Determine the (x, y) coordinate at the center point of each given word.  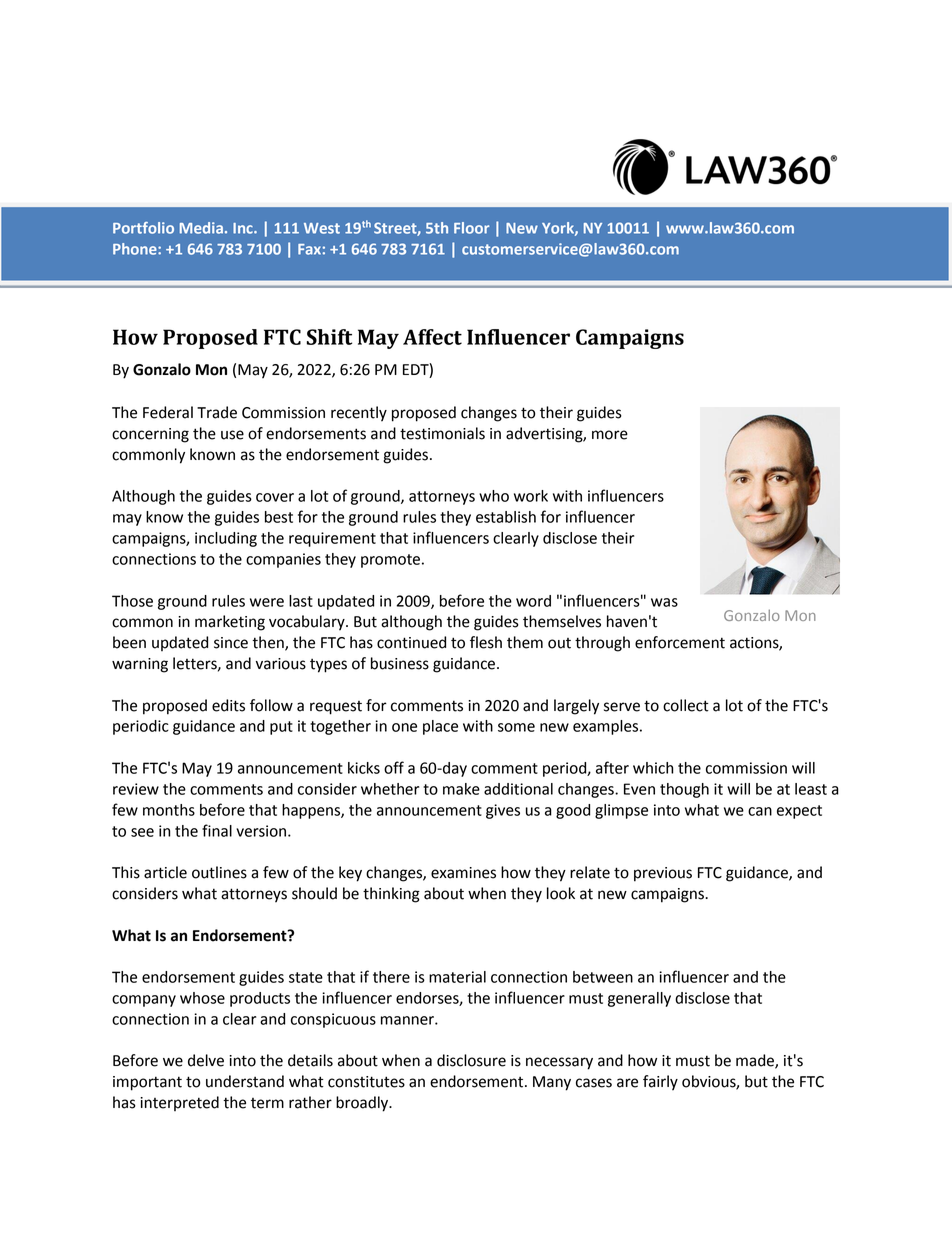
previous (663, 874)
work (531, 496)
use (232, 435)
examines (463, 873)
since (231, 643)
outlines (219, 872)
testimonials (442, 433)
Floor (471, 228)
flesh (486, 642)
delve (206, 1060)
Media (201, 228)
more (610, 435)
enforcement (680, 642)
